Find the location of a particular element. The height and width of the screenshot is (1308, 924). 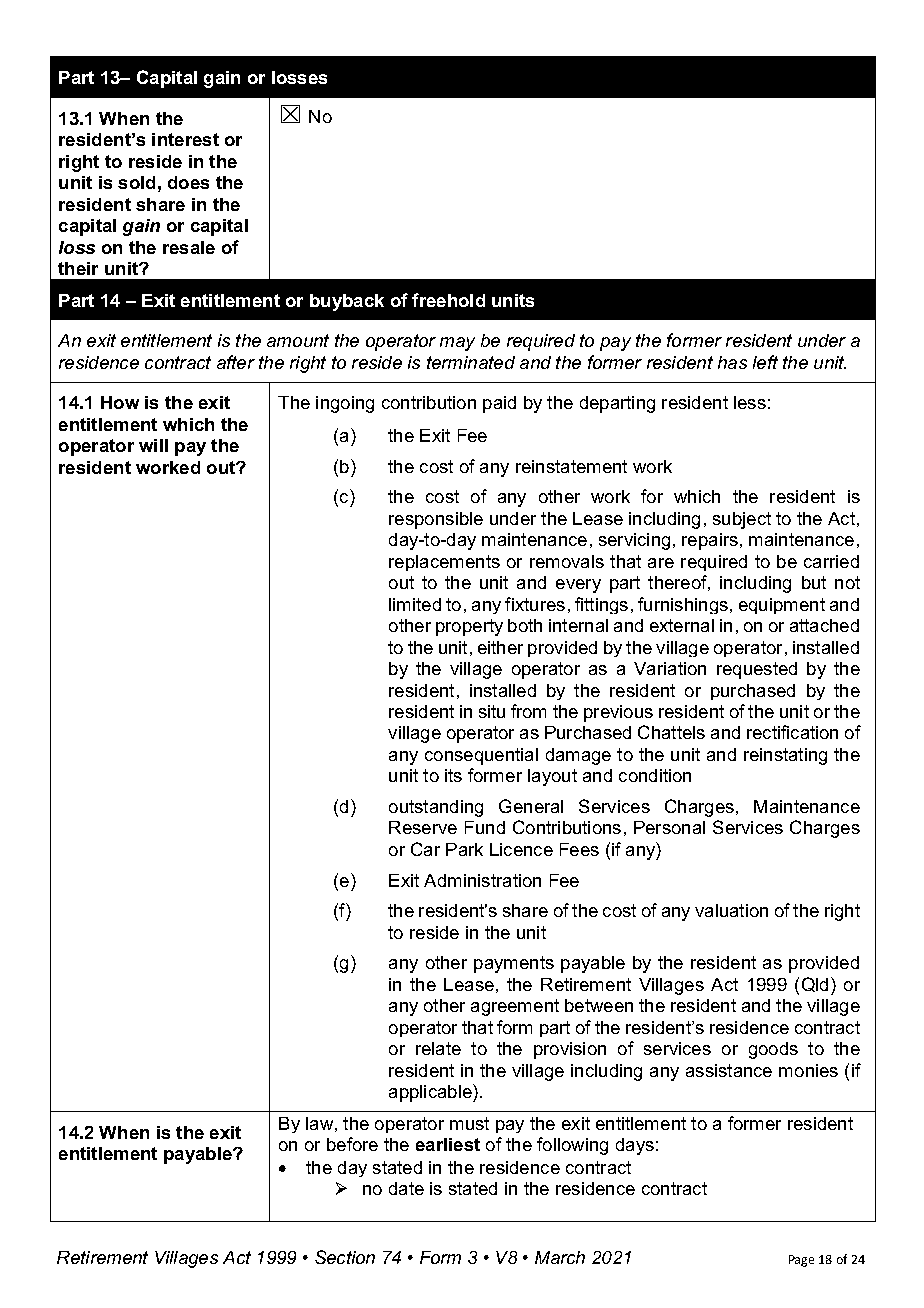

left is located at coordinates (765, 362).
